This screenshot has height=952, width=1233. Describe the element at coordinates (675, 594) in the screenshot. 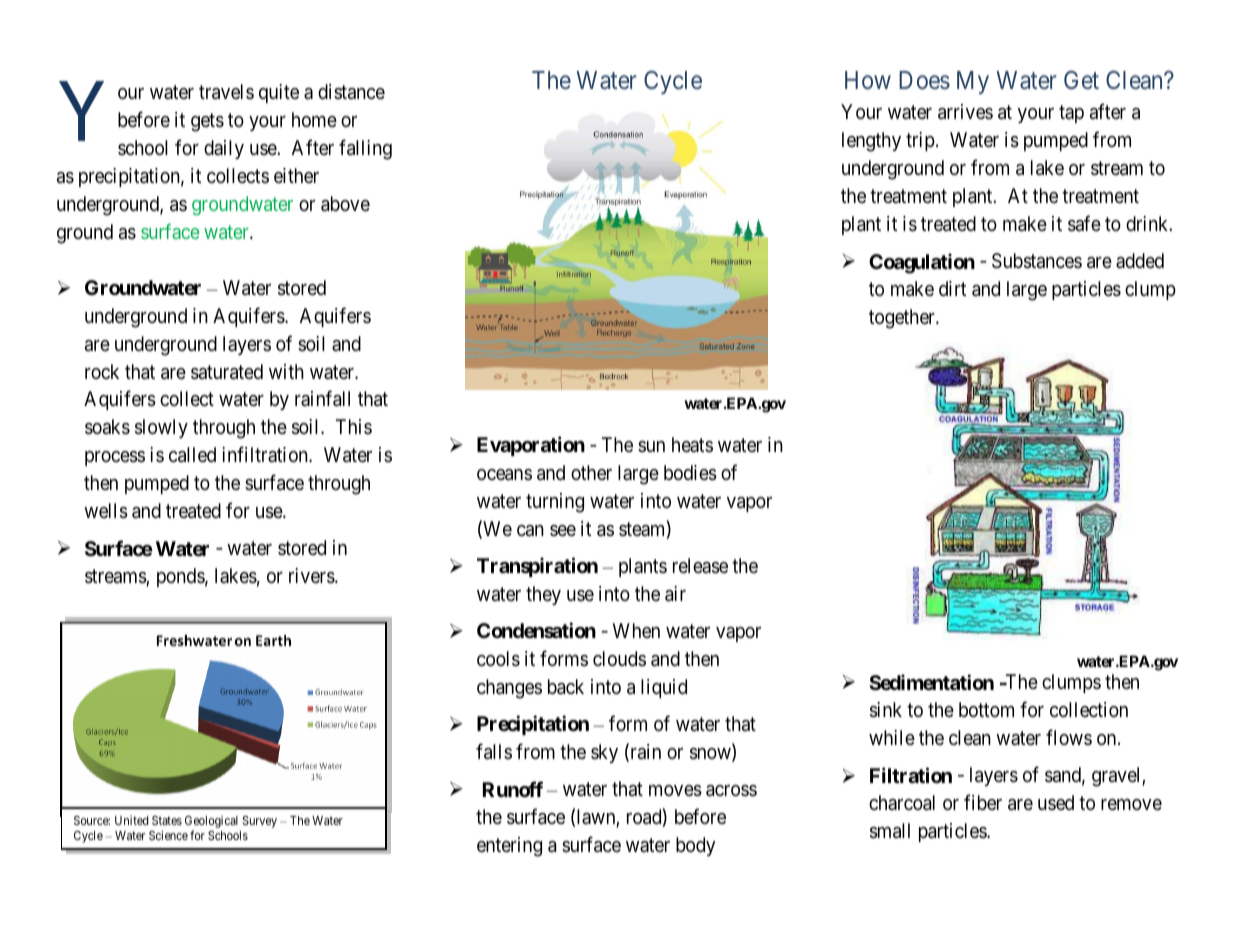

I see `air` at that location.
